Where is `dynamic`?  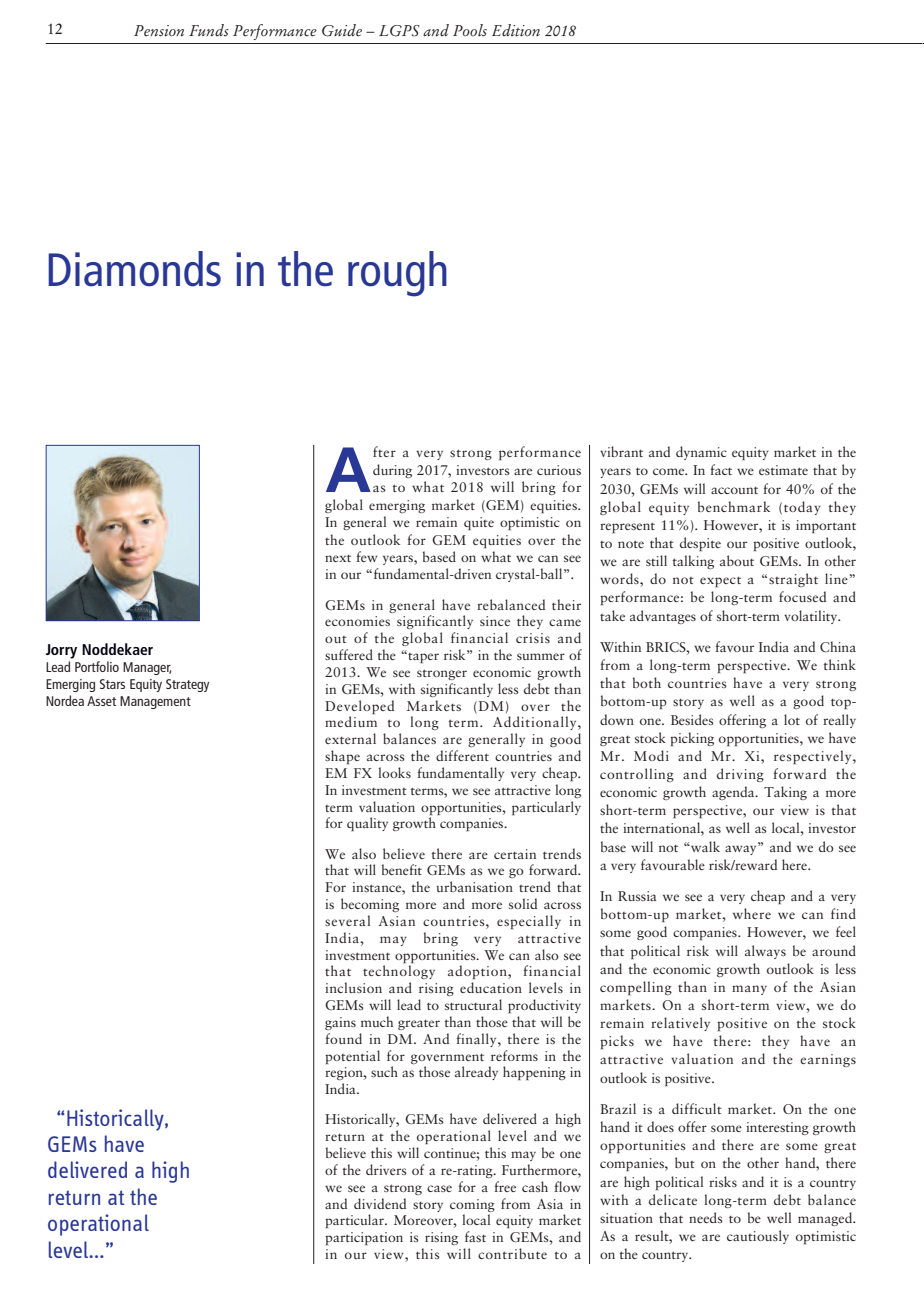 dynamic is located at coordinates (701, 453).
